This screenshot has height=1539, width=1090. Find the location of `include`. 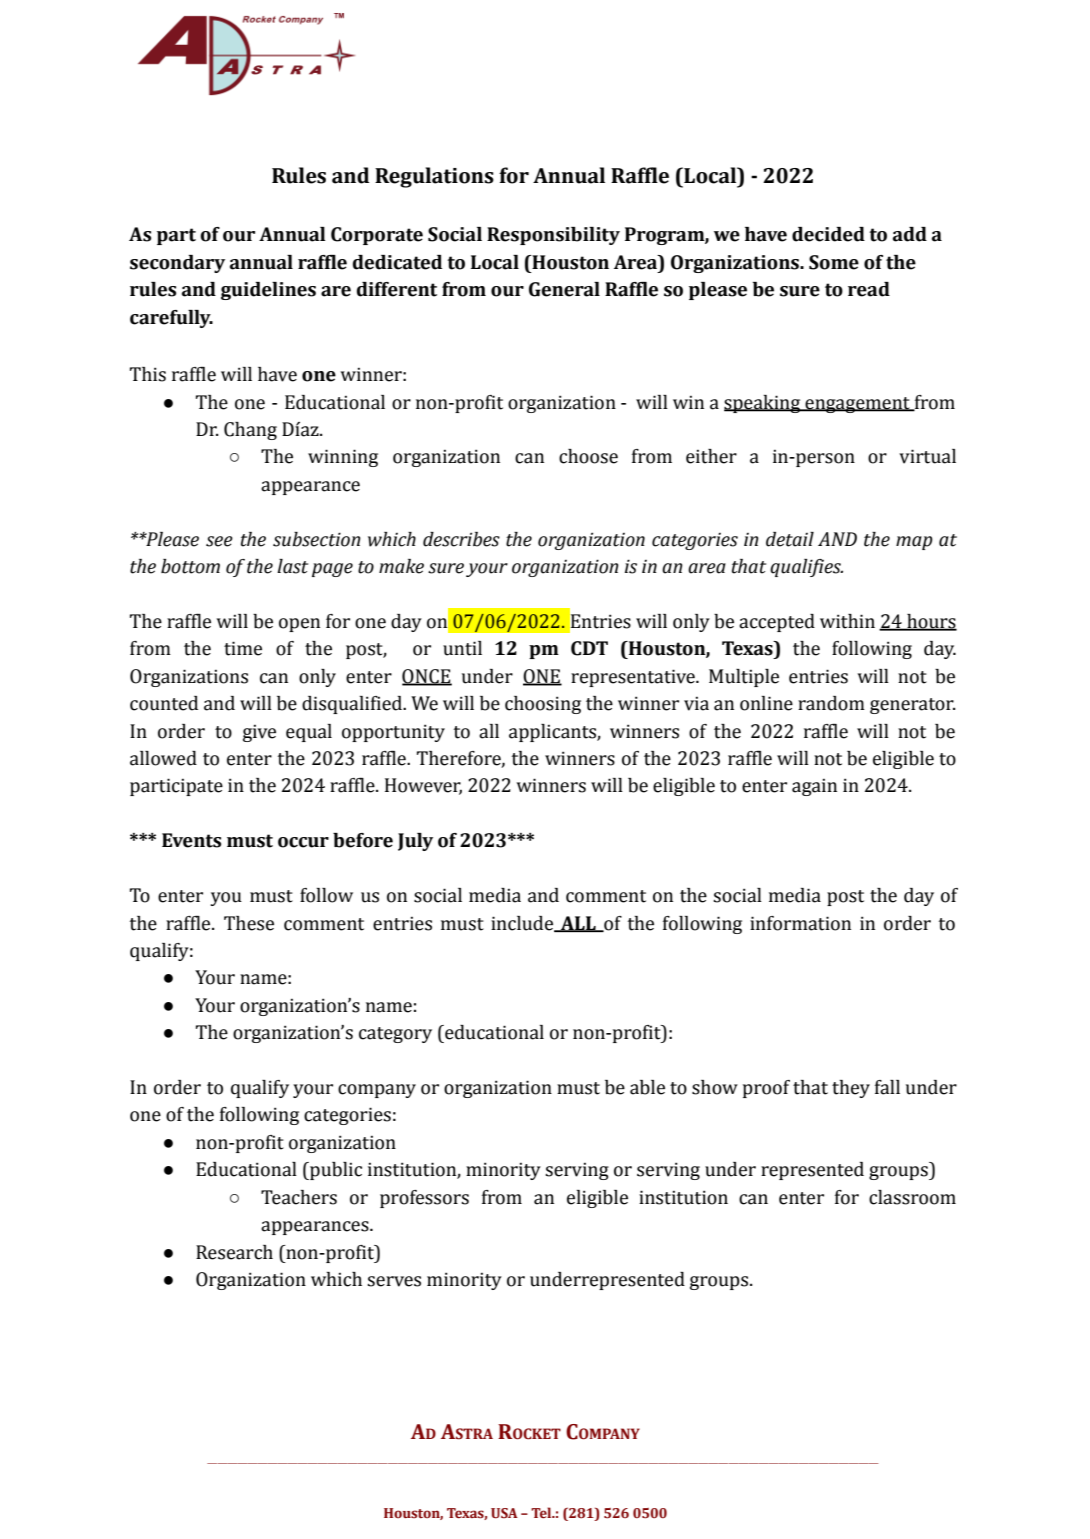

include is located at coordinates (523, 924).
